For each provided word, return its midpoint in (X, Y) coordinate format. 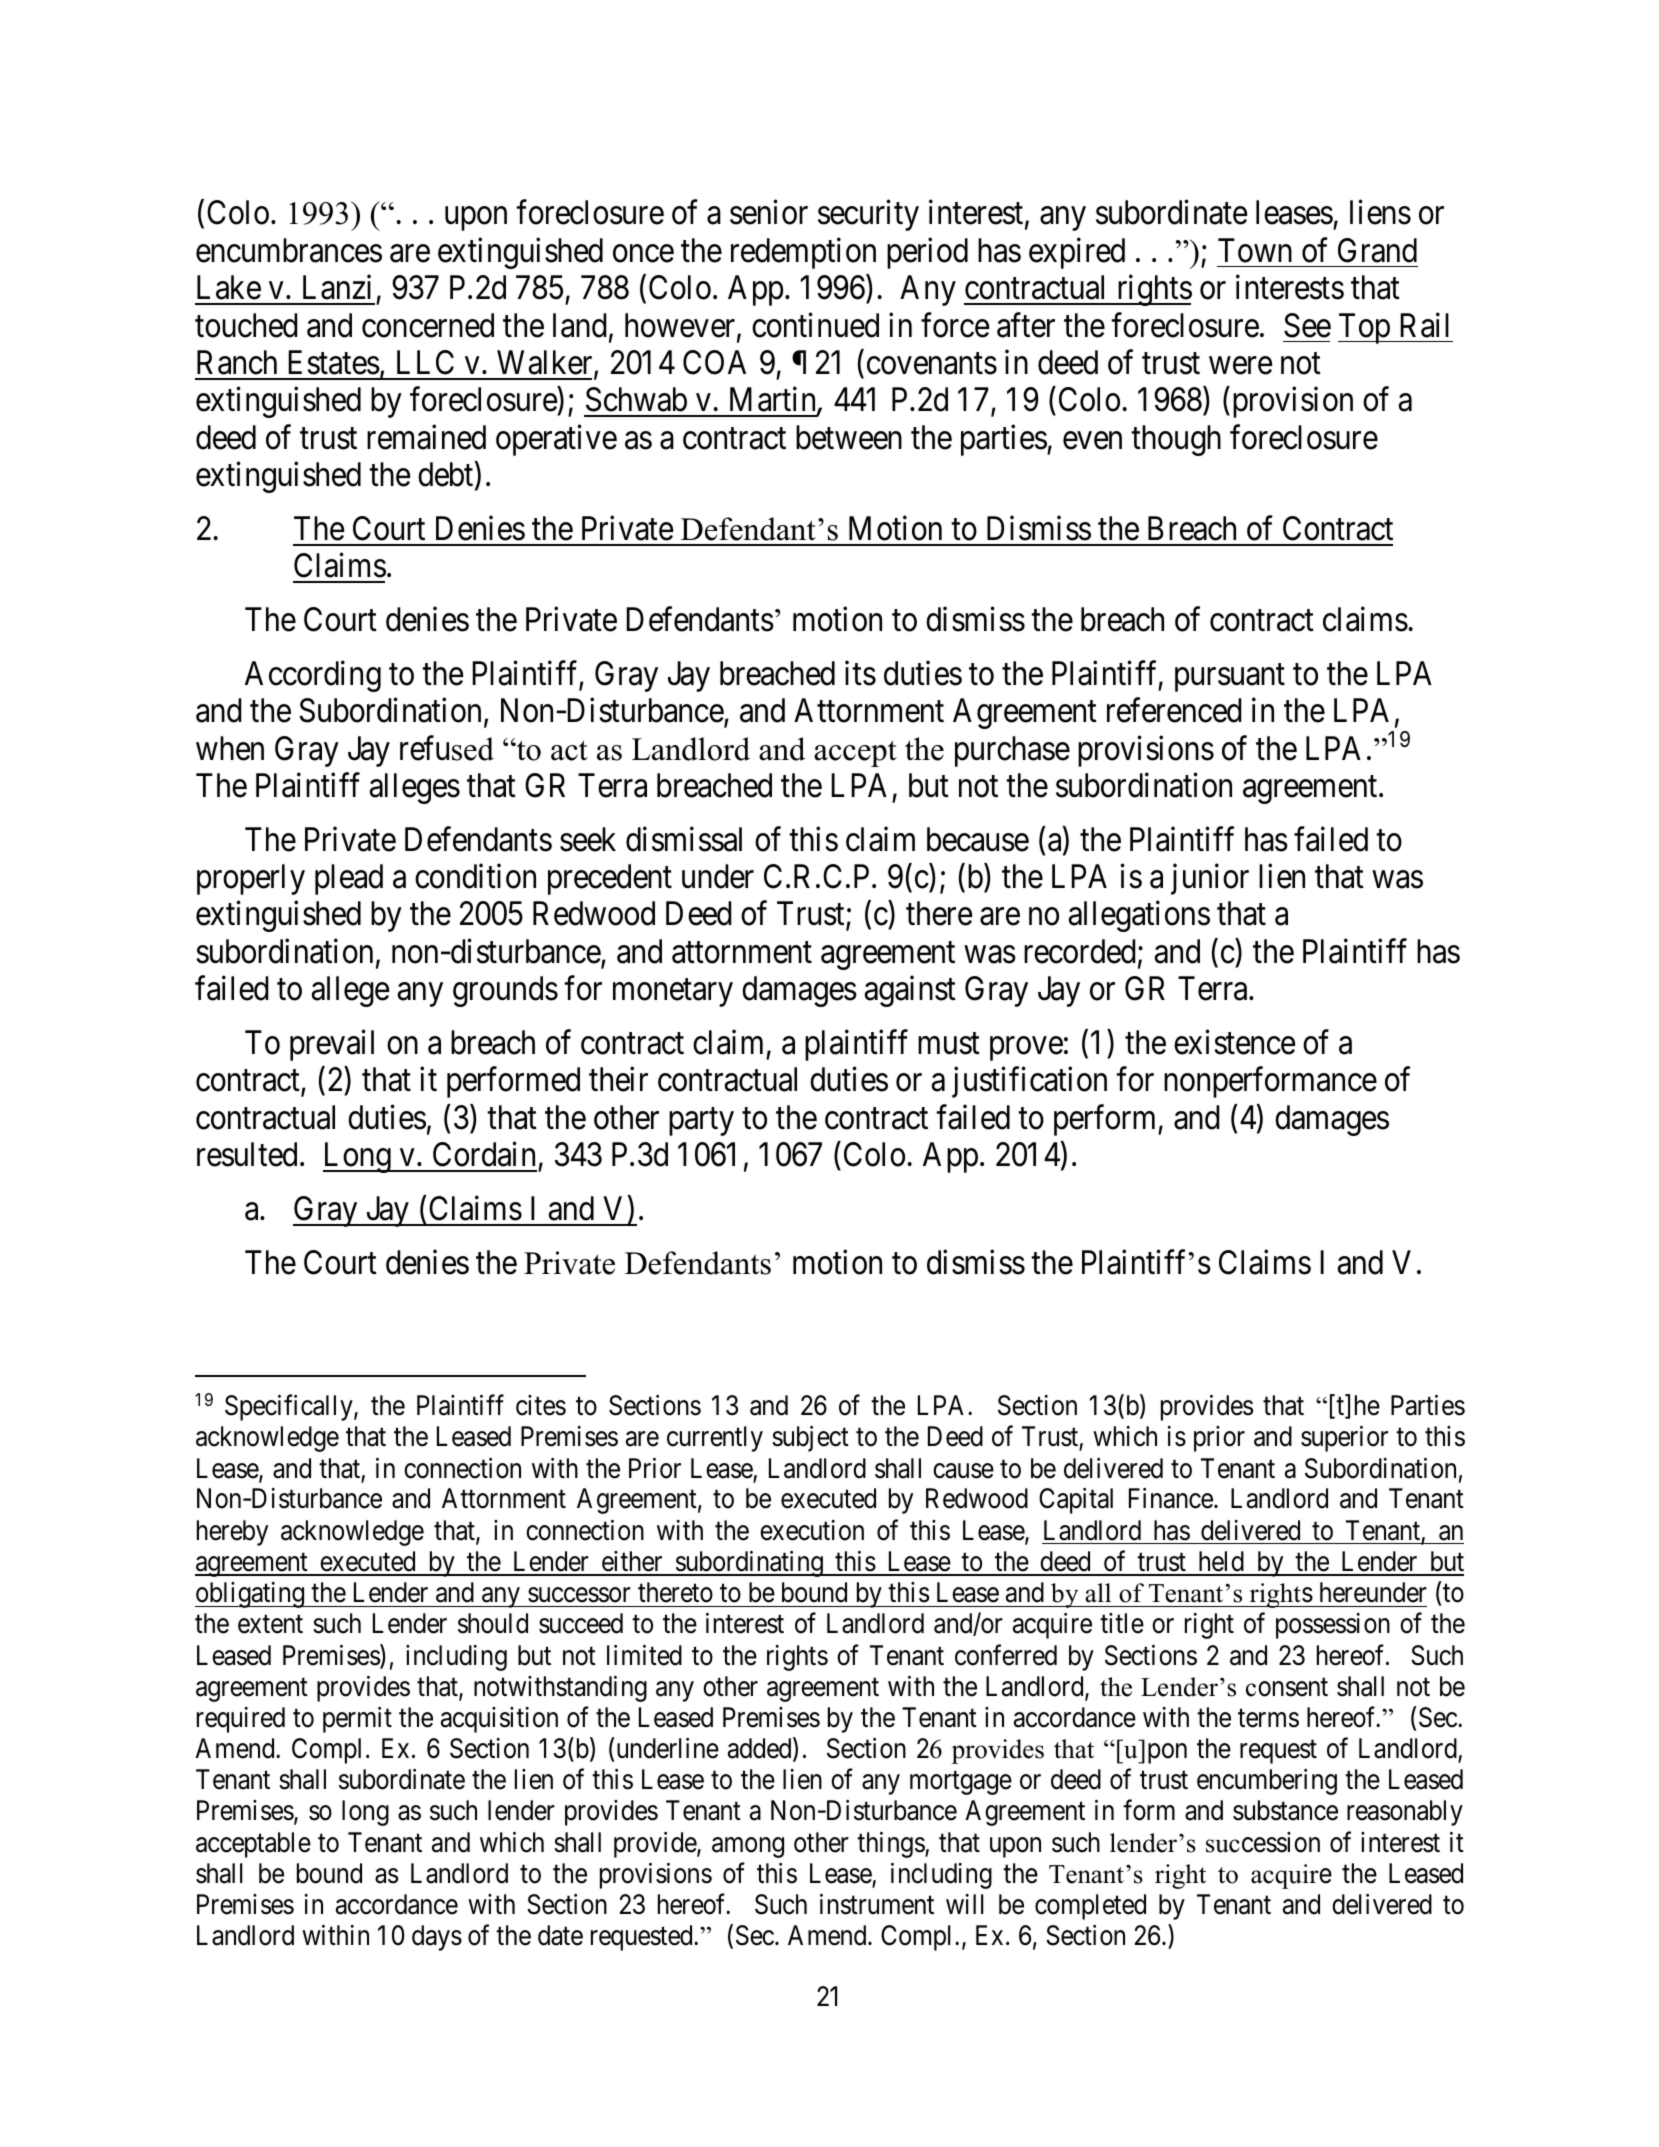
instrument (877, 1904)
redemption (803, 253)
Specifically (290, 1408)
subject (810, 1439)
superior (1344, 1439)
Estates (334, 362)
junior (1210, 879)
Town (1255, 250)
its (860, 673)
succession (1263, 1842)
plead (349, 879)
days (437, 1938)
